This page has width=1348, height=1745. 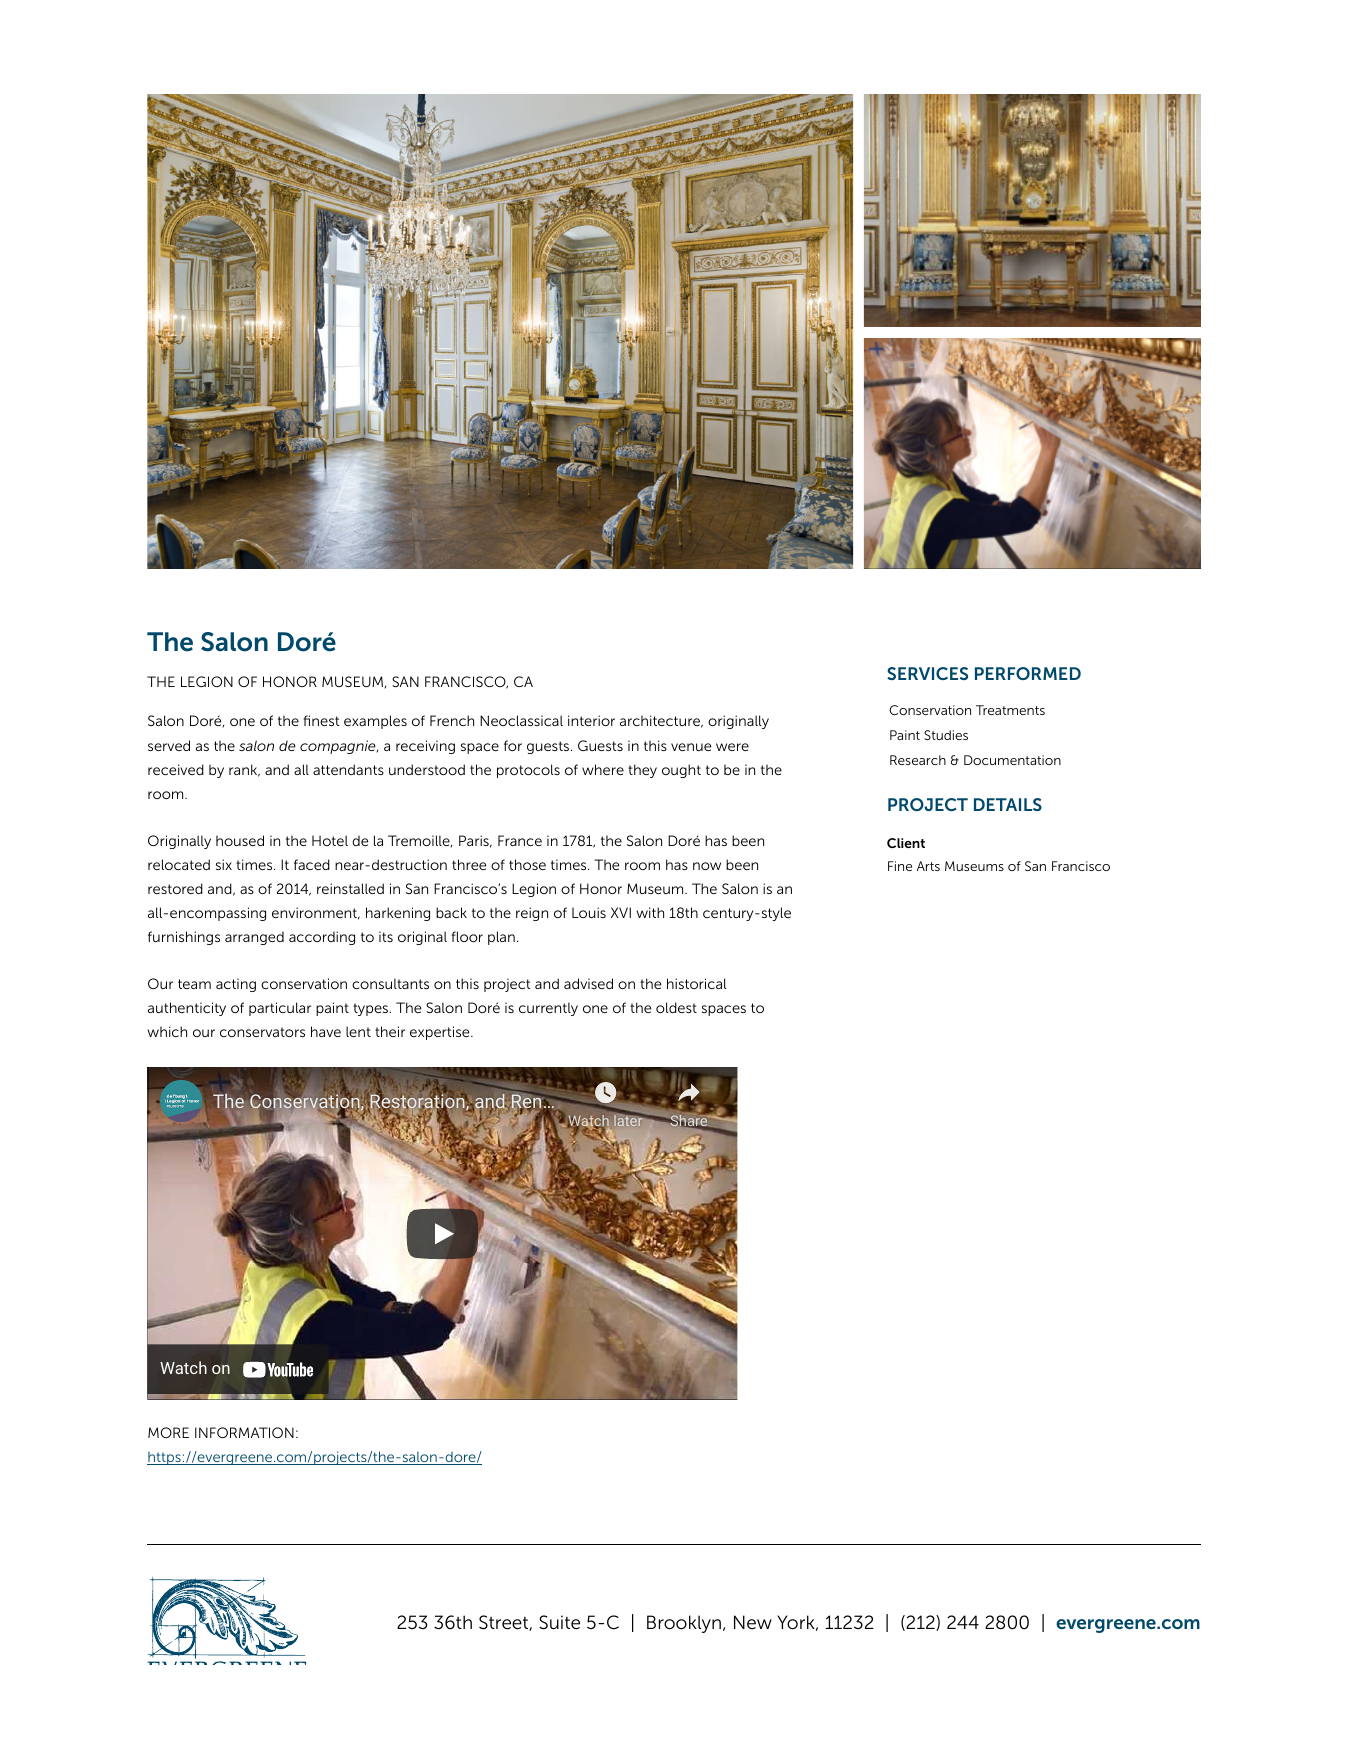 I want to click on interior, so click(x=591, y=720).
